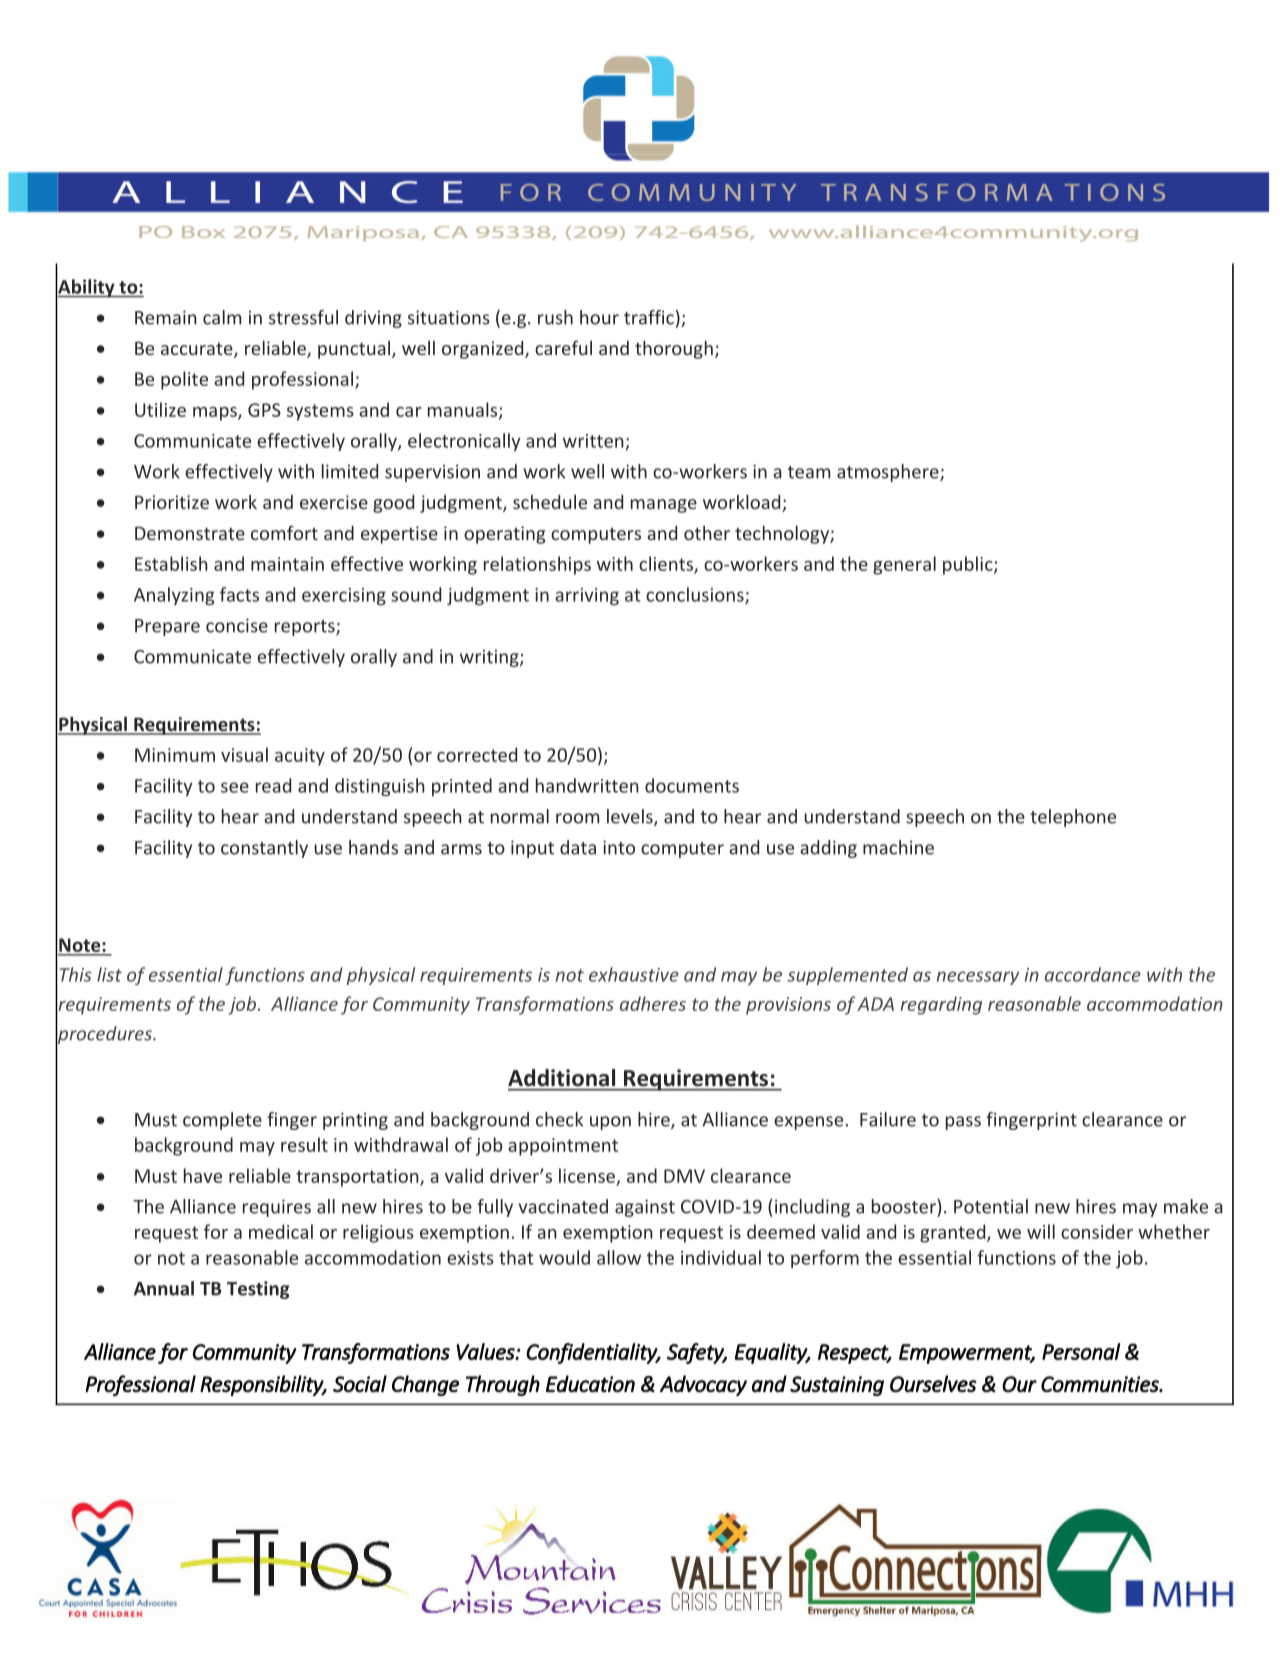 The width and height of the screenshot is (1280, 1656). I want to click on Education, so click(590, 1384).
